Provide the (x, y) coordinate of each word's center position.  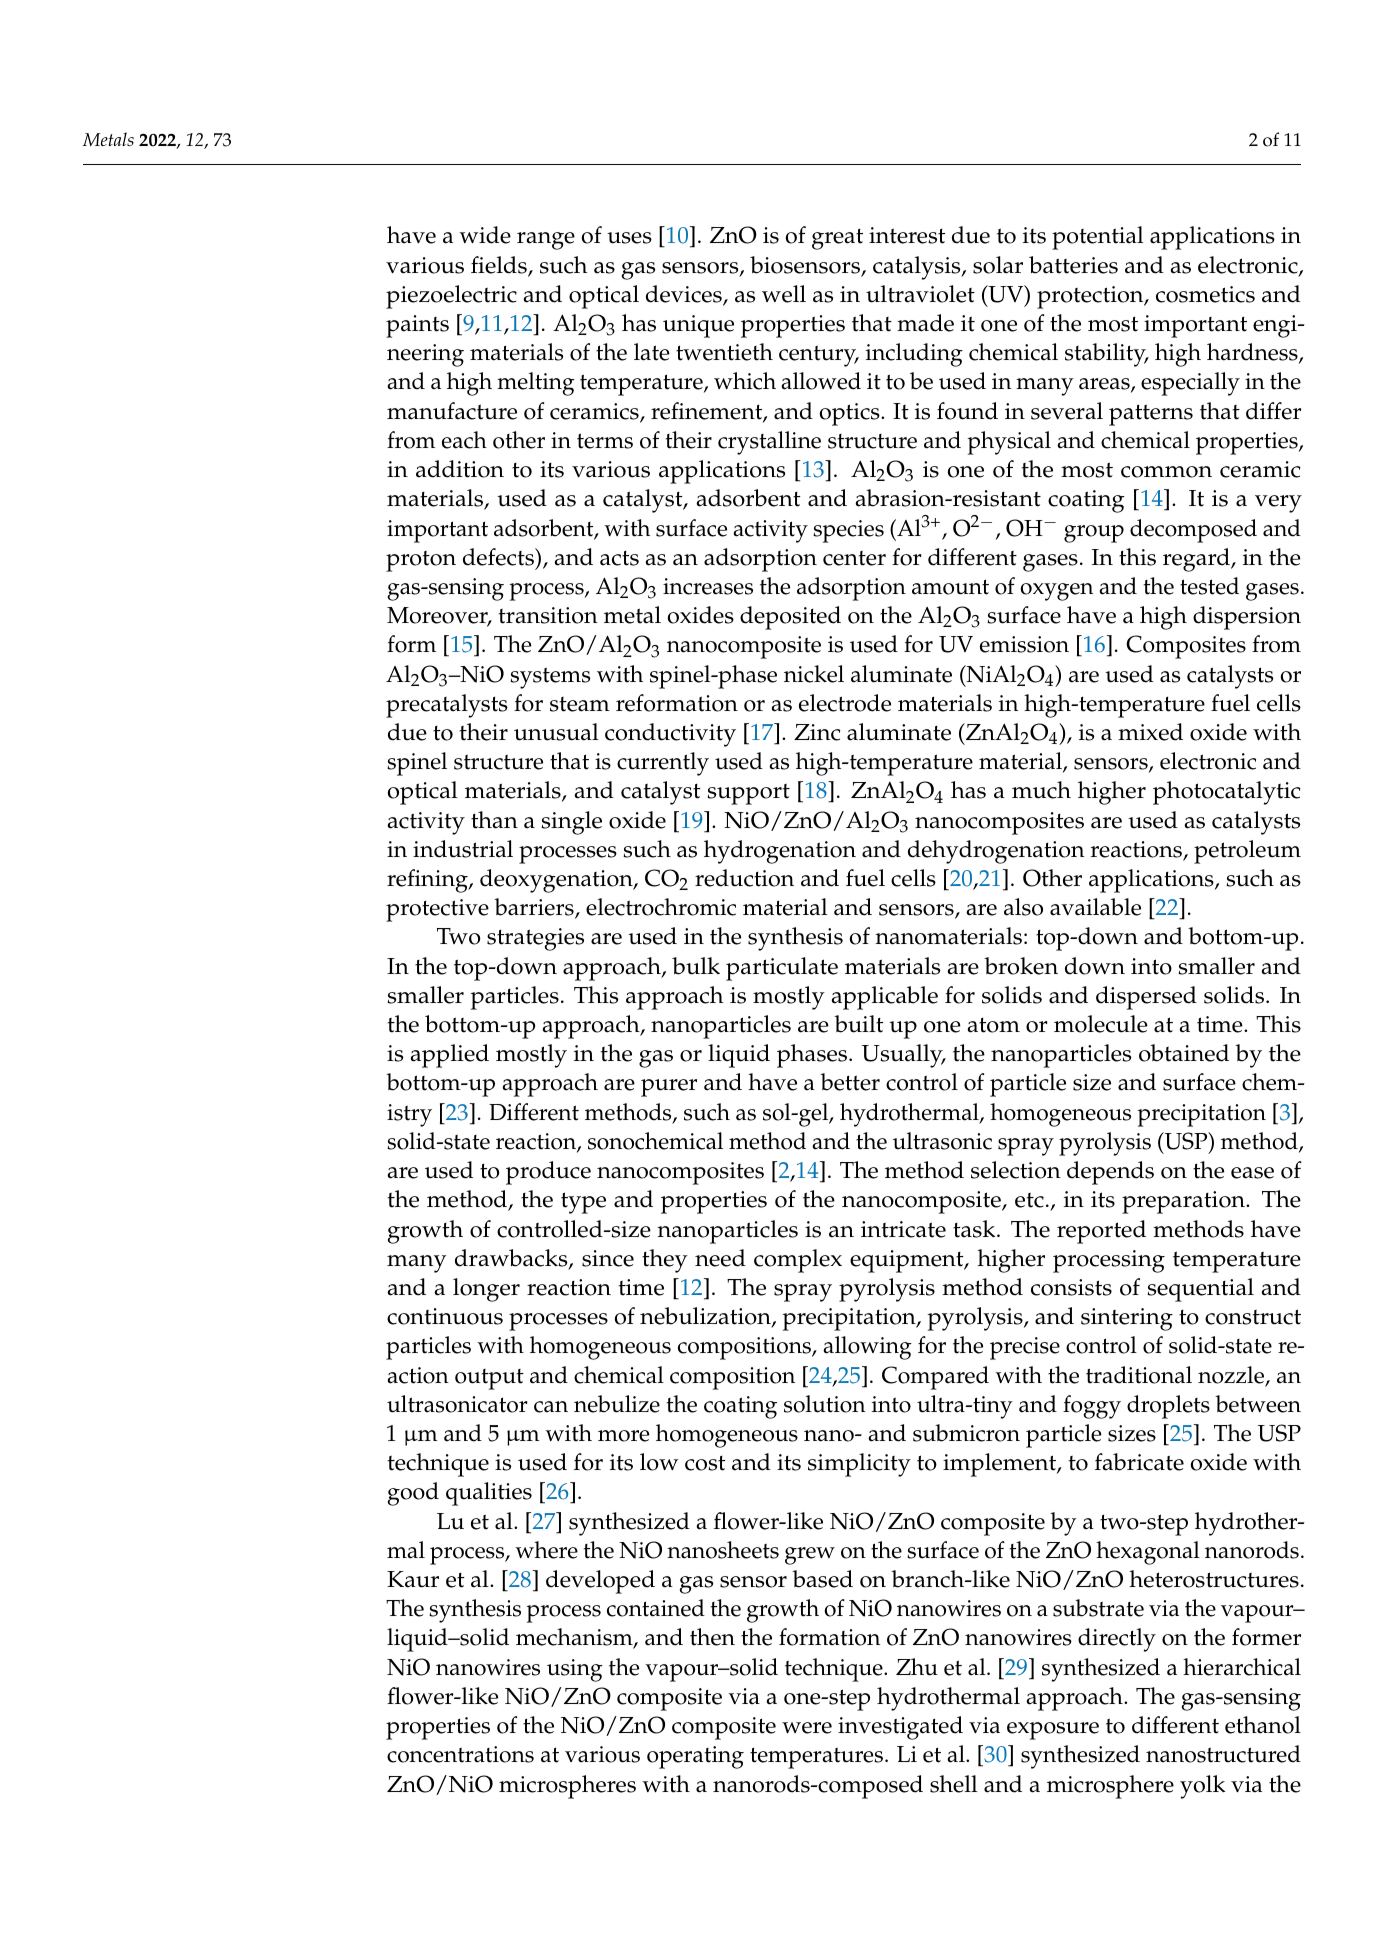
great (837, 239)
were (807, 1728)
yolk (1202, 1787)
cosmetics (1205, 294)
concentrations (460, 1754)
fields (500, 266)
